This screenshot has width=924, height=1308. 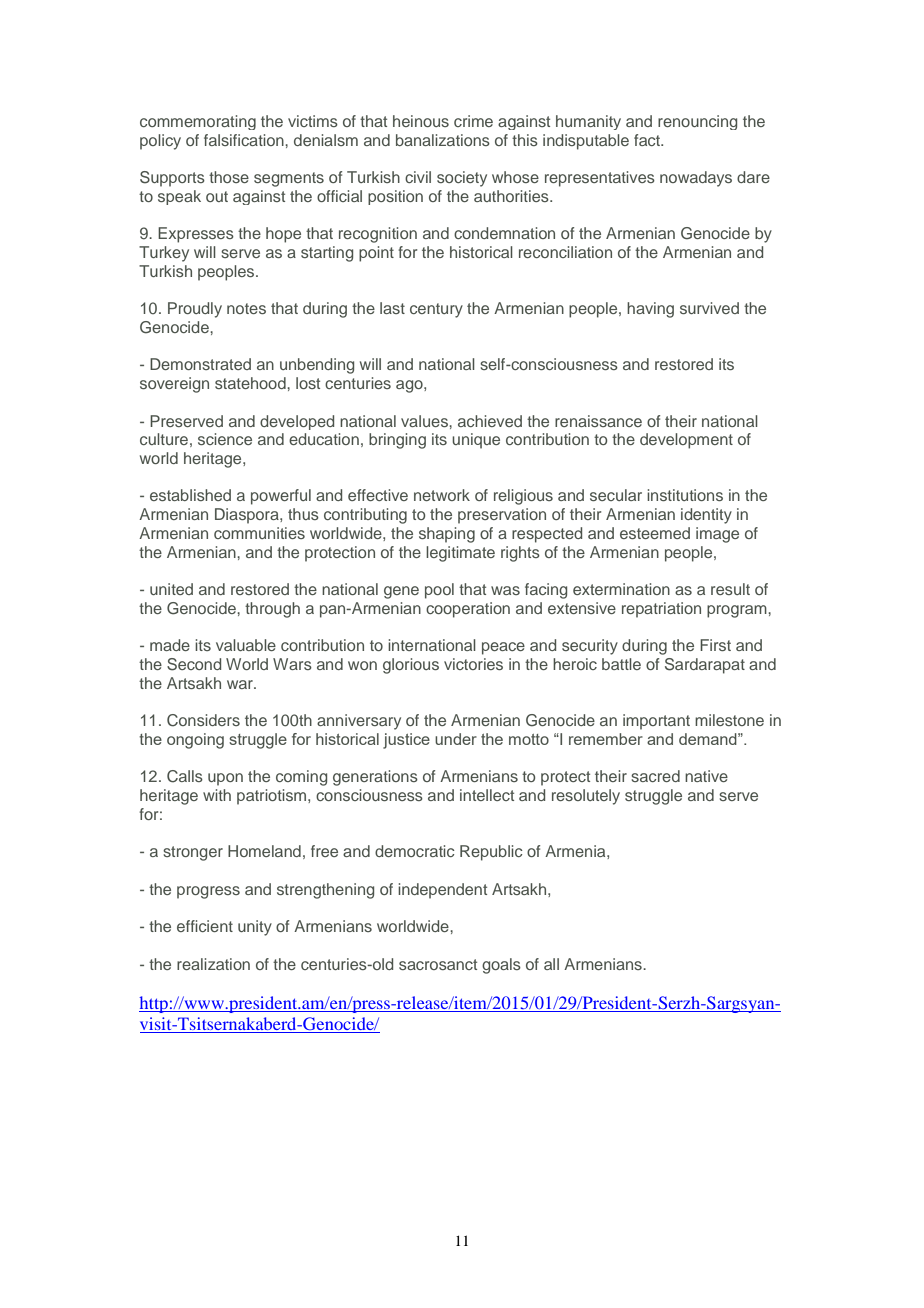 What do you see at coordinates (456, 739) in the screenshot?
I see `under` at bounding box center [456, 739].
